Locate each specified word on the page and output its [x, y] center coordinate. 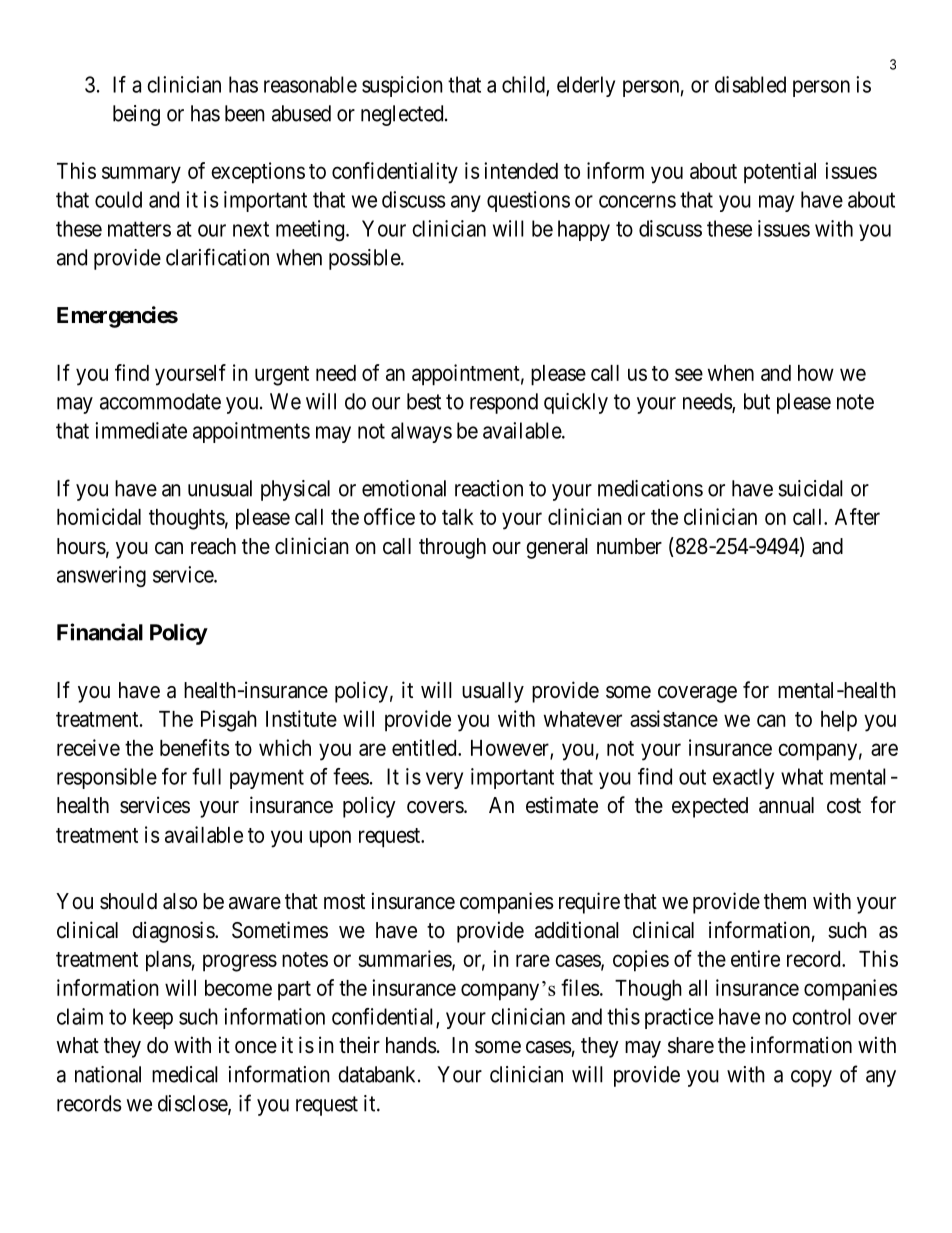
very [444, 780]
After [857, 516]
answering [101, 576]
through [452, 548]
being [136, 115]
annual [786, 805]
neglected [403, 115]
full [206, 776]
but [757, 401]
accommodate [160, 401]
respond [504, 403]
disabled [750, 84]
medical [185, 1074]
